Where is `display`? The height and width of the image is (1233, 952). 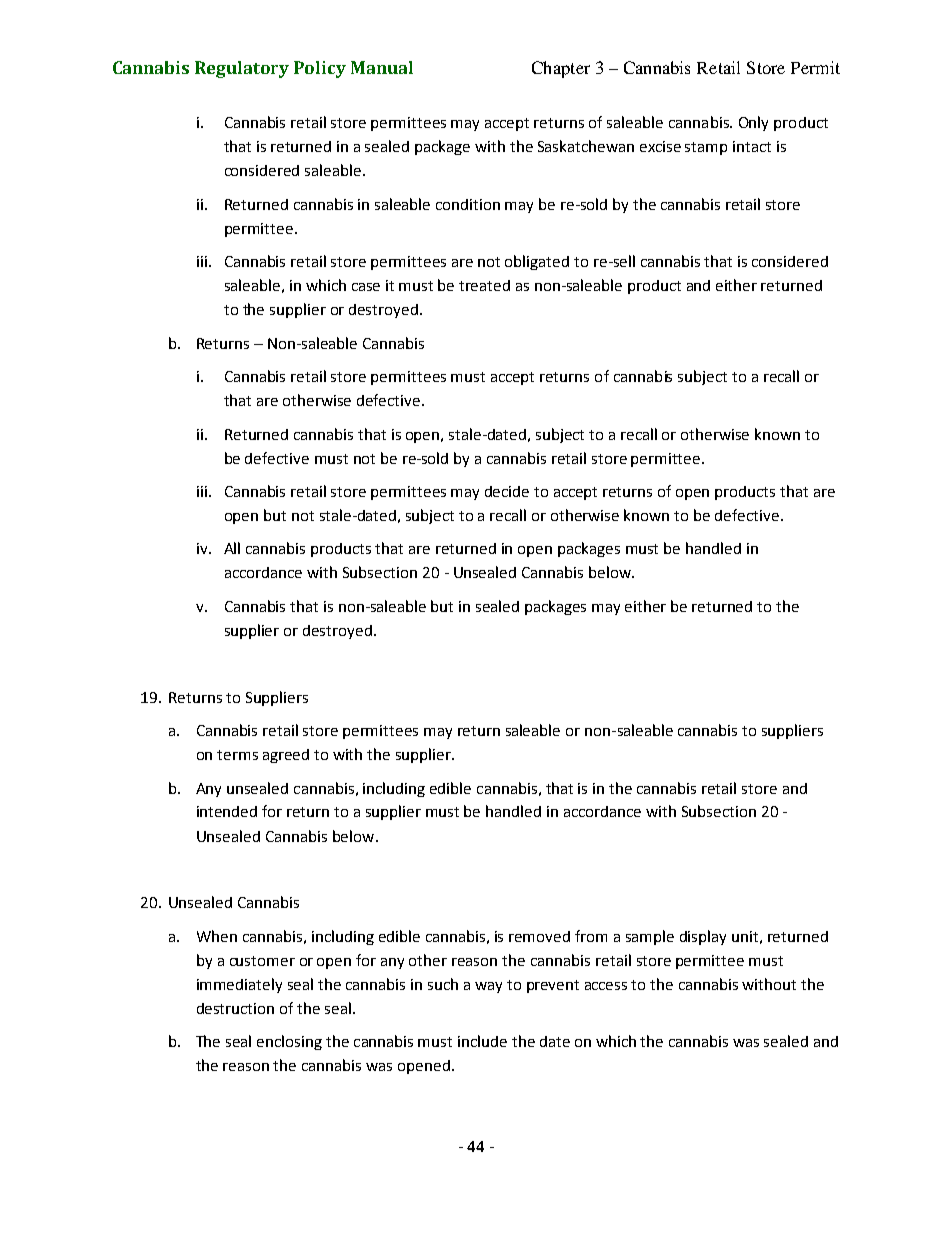 display is located at coordinates (703, 937).
